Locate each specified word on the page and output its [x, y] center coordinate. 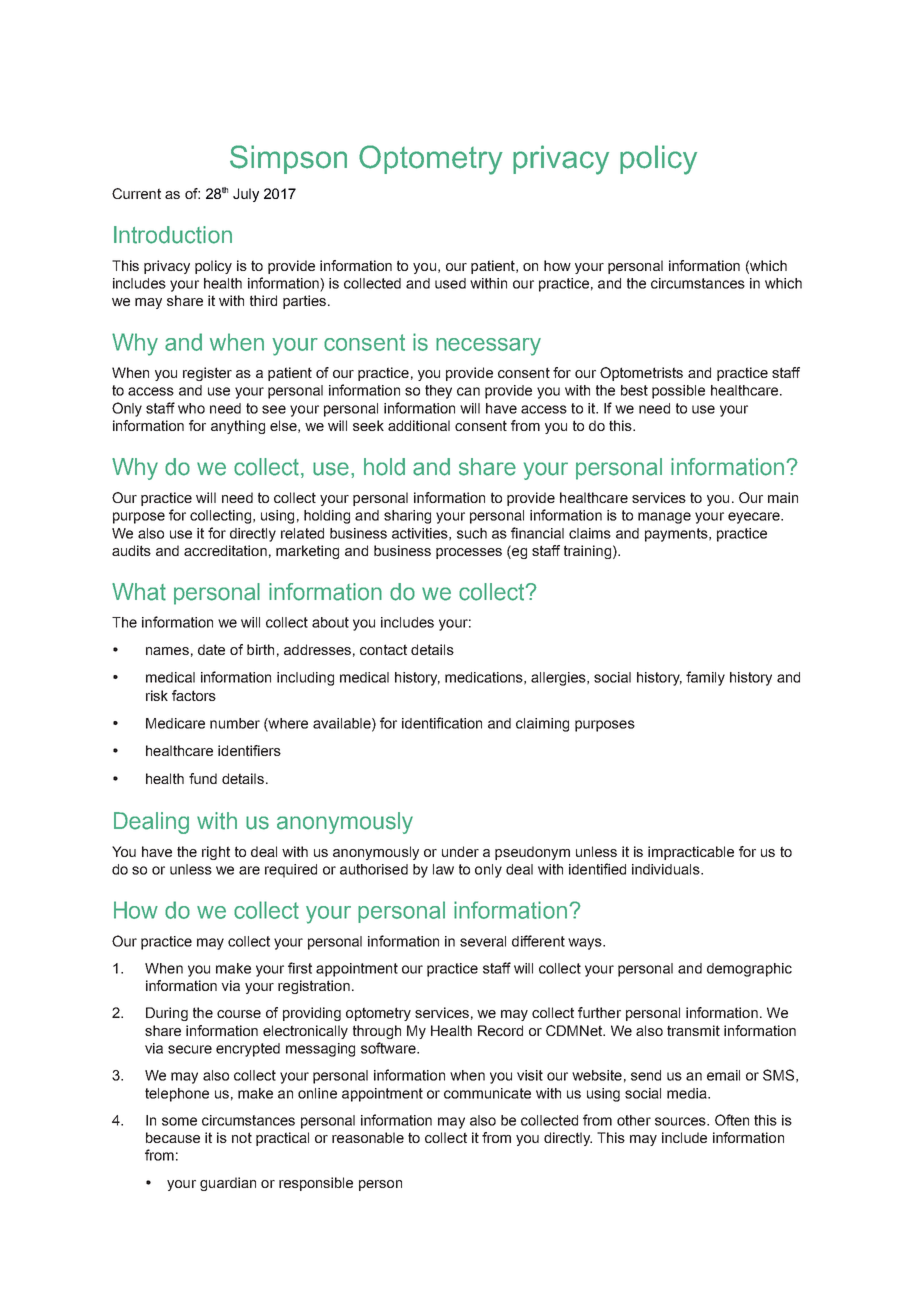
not [242, 1137]
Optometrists [641, 374]
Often [732, 1120]
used [450, 283]
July [246, 195]
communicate [487, 1093]
